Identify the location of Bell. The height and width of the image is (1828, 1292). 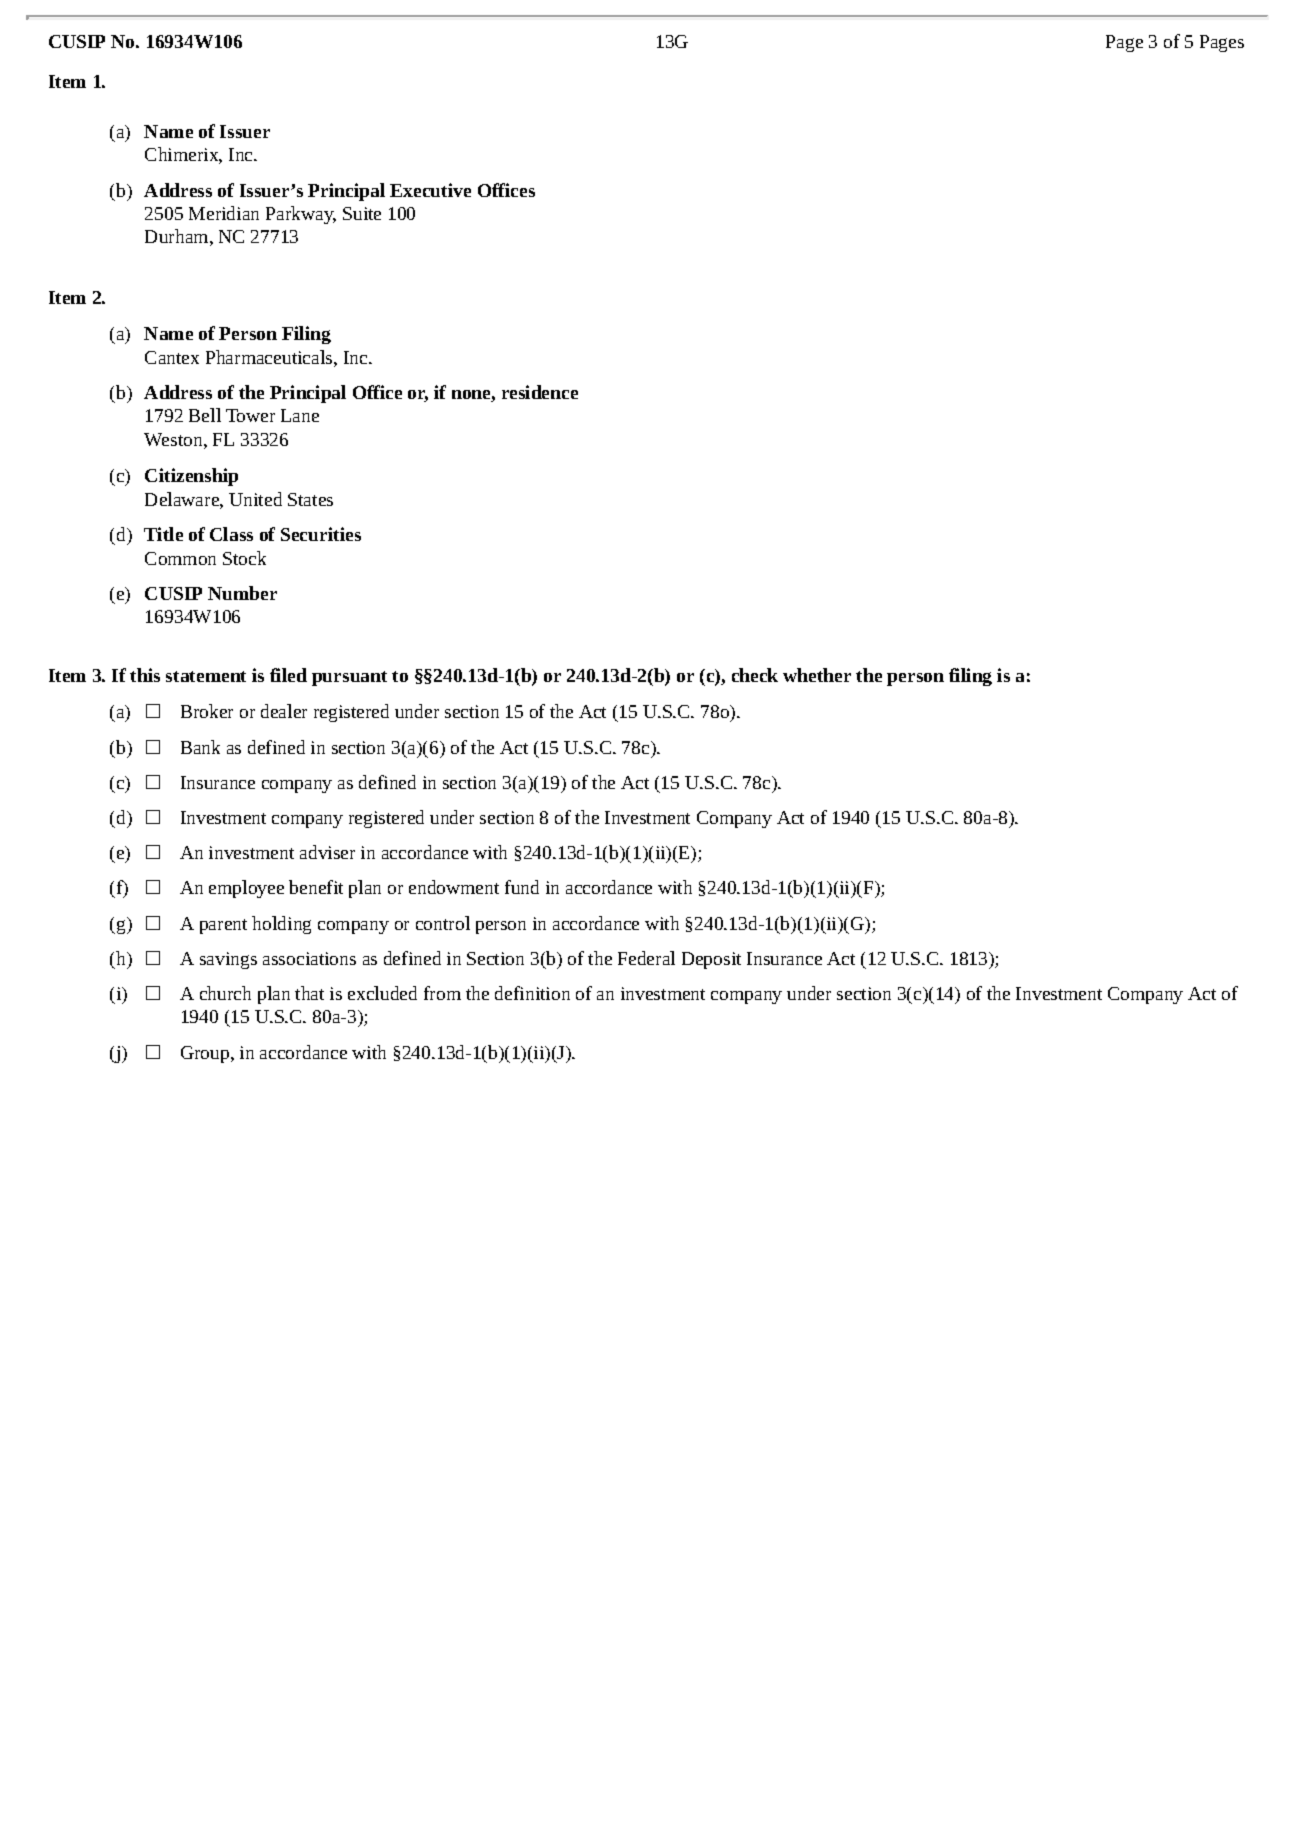
(205, 415).
